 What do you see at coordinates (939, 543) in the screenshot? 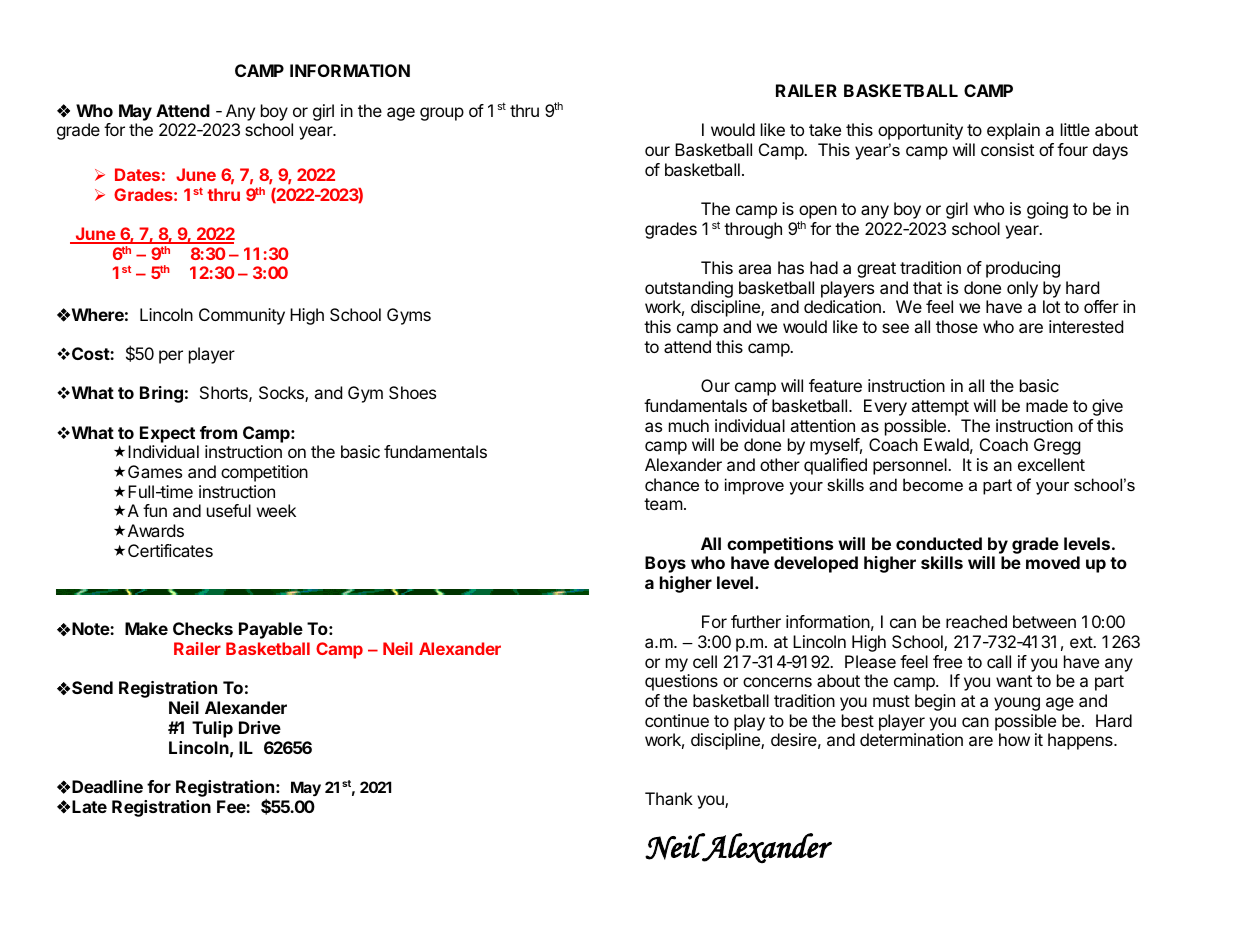
I see `conducted` at bounding box center [939, 543].
